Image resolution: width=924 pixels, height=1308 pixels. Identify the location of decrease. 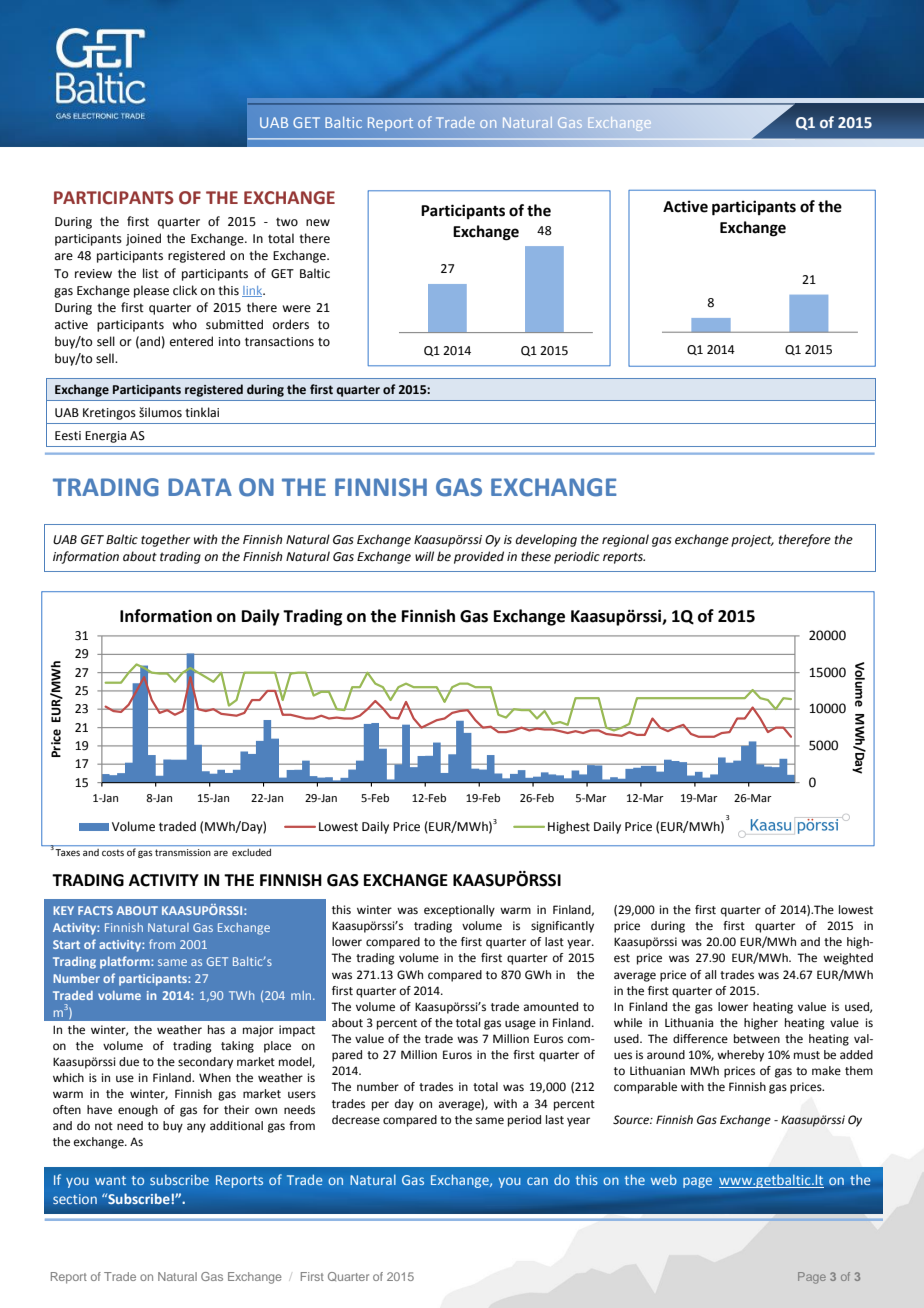
(356, 1120).
